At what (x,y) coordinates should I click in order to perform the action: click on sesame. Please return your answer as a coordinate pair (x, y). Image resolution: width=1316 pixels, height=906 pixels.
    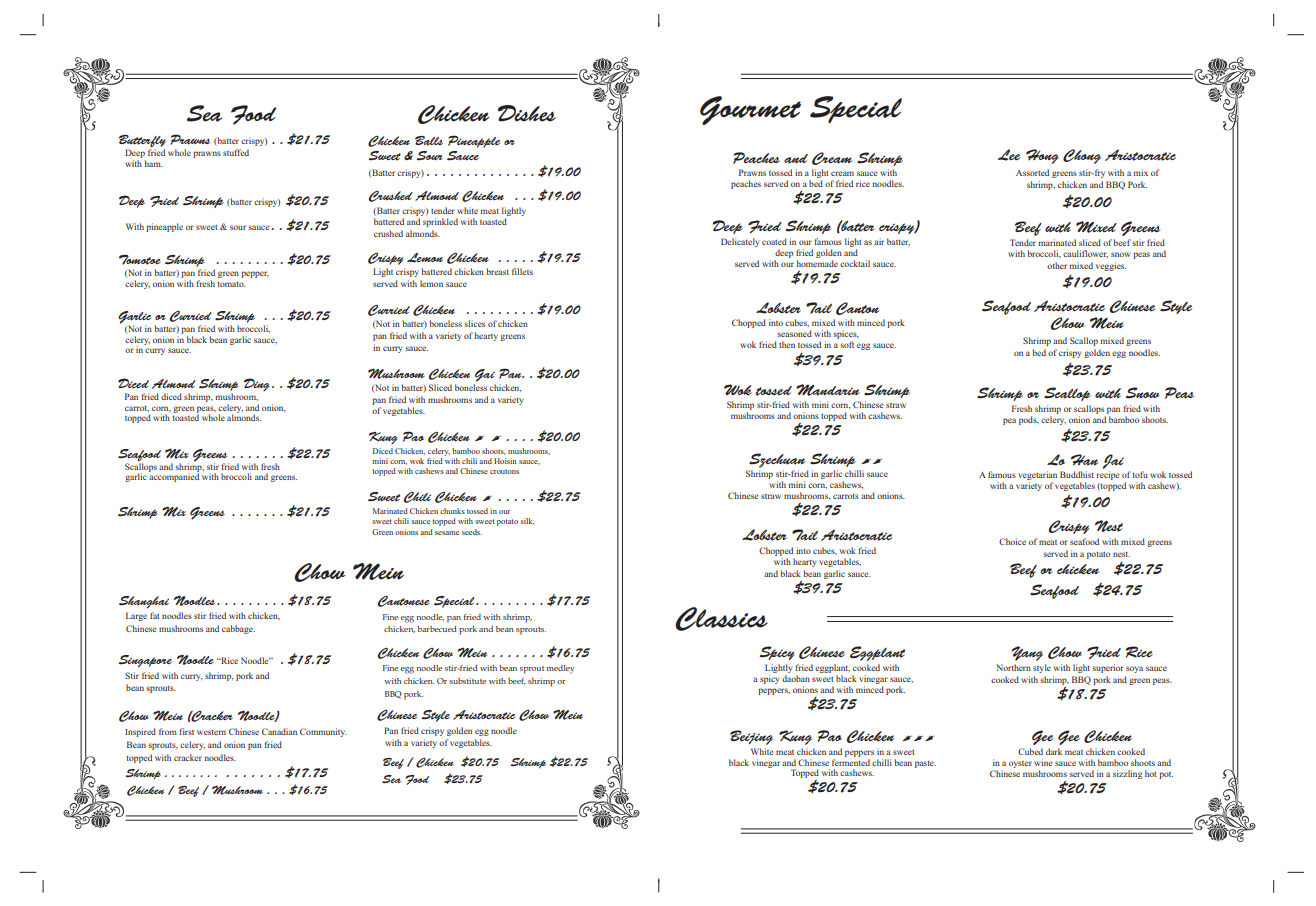
    Looking at the image, I should click on (447, 533).
